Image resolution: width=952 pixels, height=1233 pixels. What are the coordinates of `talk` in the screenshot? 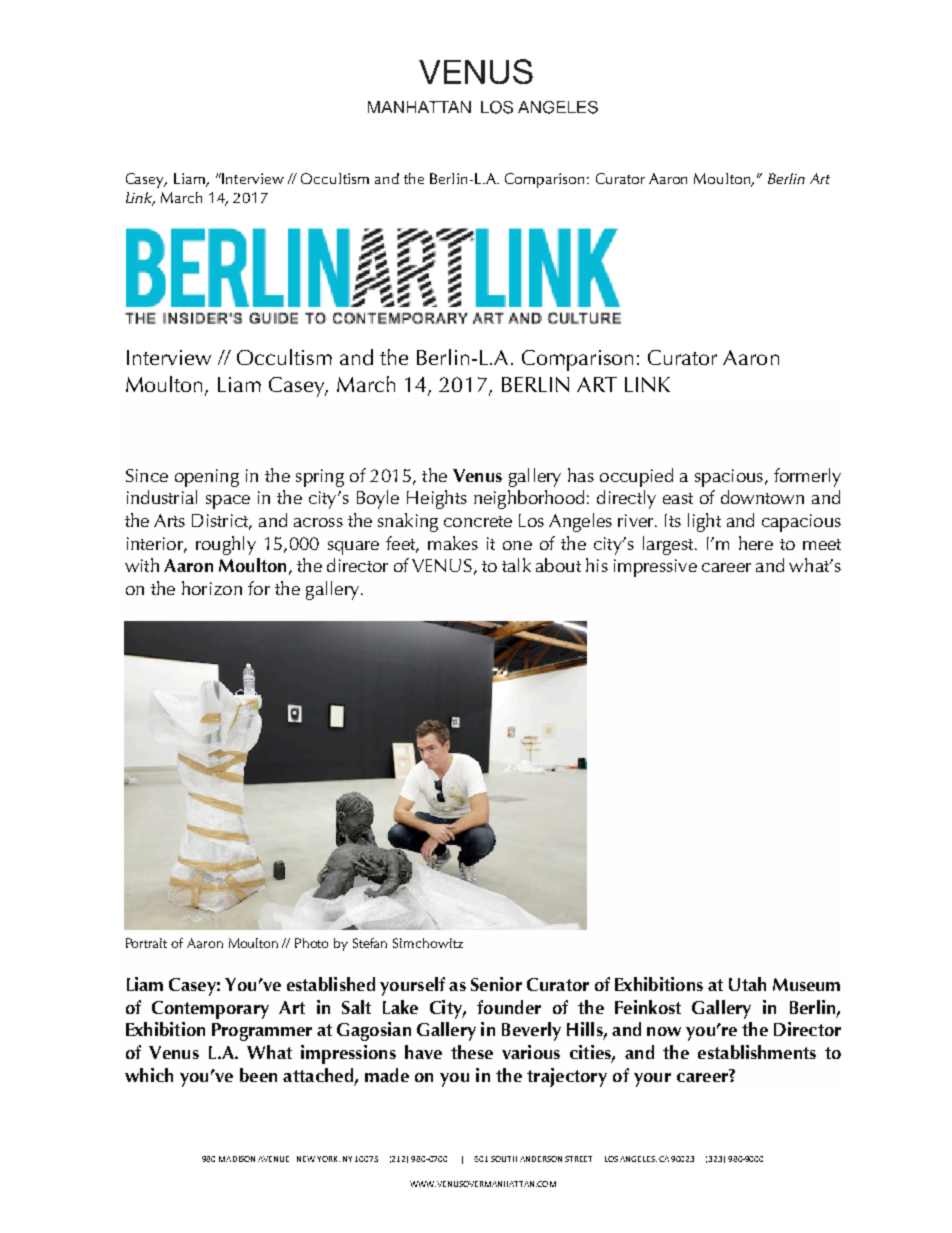 It's located at (516, 565).
